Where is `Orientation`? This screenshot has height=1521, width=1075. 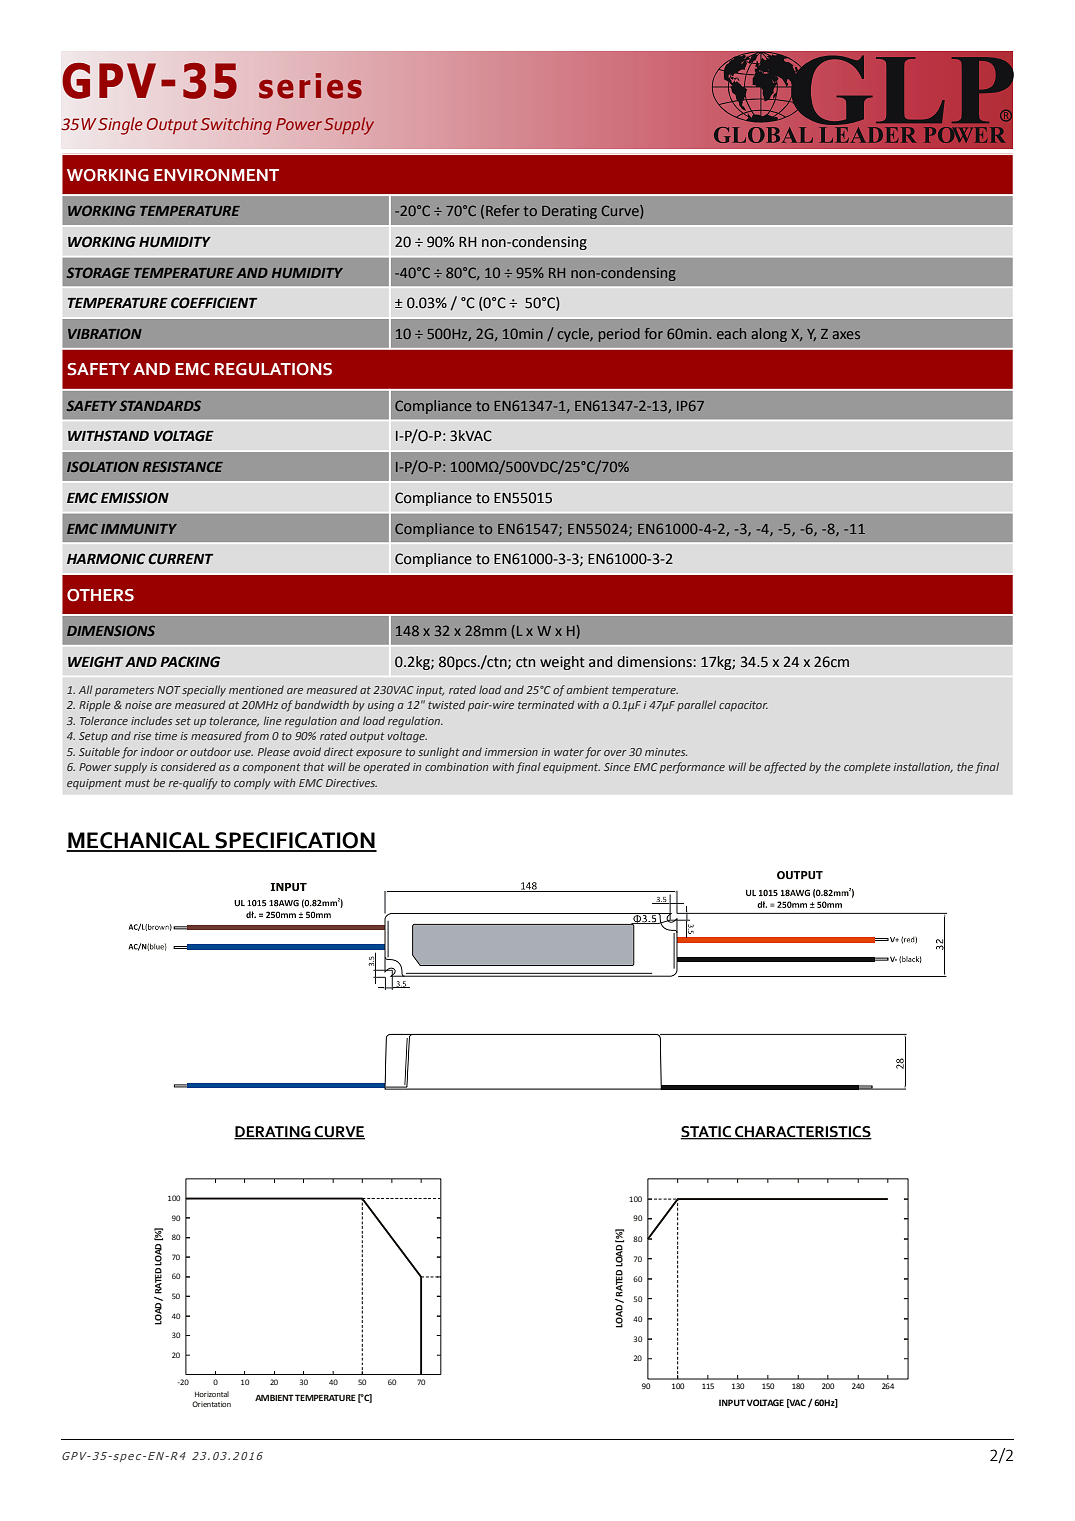
Orientation is located at coordinates (211, 1404).
